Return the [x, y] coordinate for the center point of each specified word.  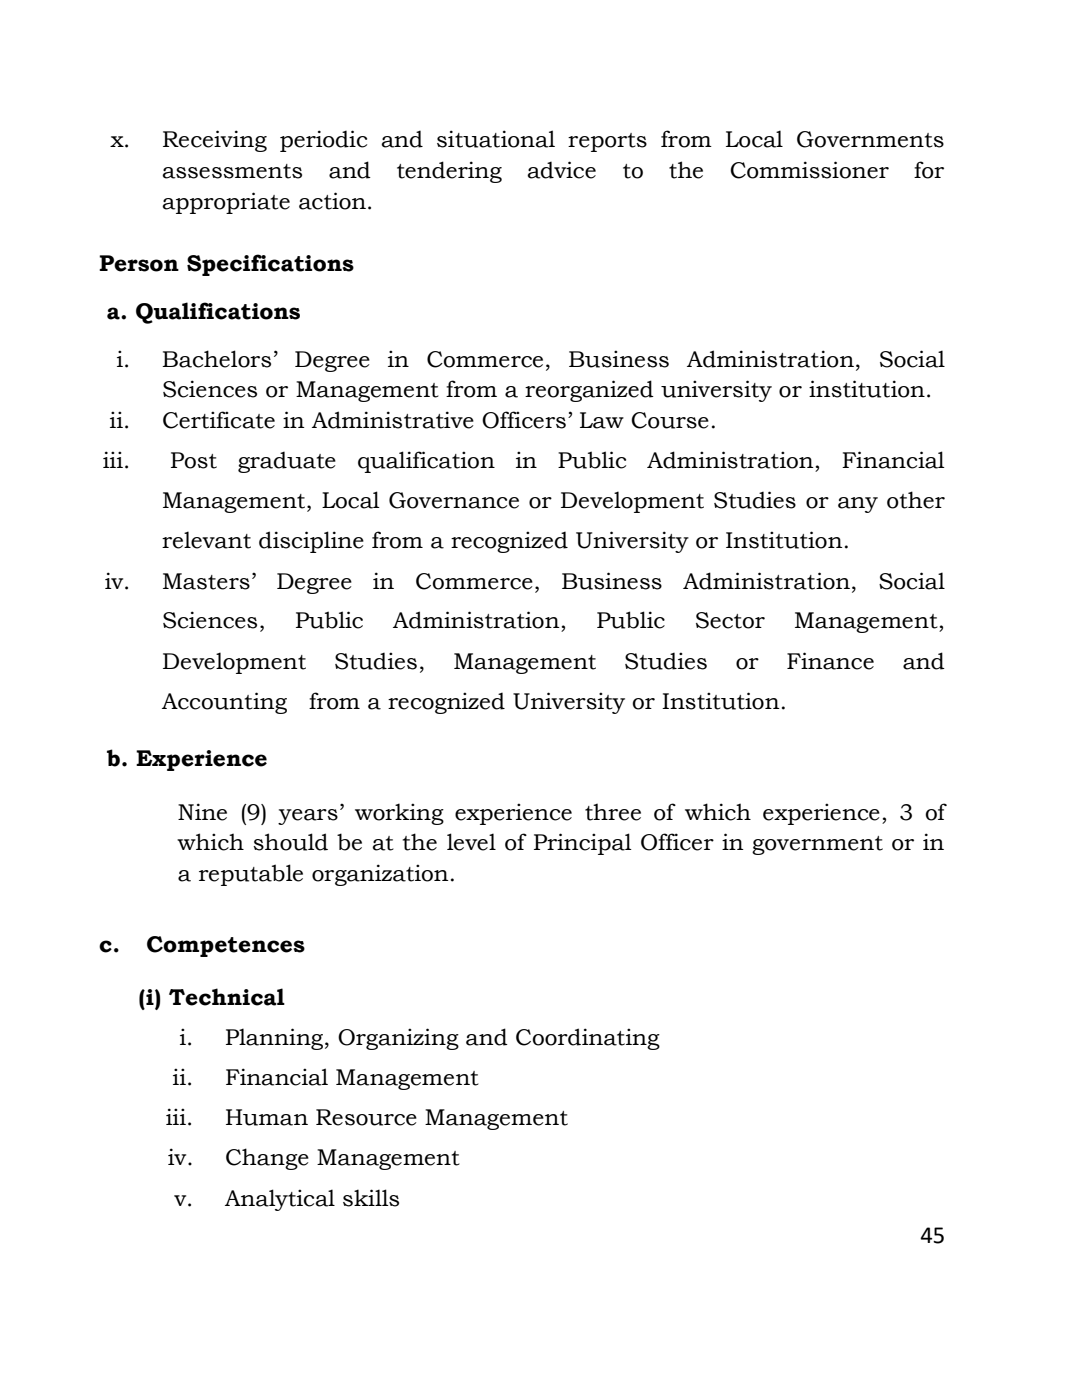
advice [561, 170]
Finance [830, 661]
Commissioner [809, 170]
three [613, 812]
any [858, 505]
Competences [226, 946]
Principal [583, 844]
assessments [232, 171]
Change [267, 1159]
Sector [730, 620]
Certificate [219, 420]
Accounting [224, 703]
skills [371, 1198]
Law [602, 420]
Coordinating [588, 1039]
